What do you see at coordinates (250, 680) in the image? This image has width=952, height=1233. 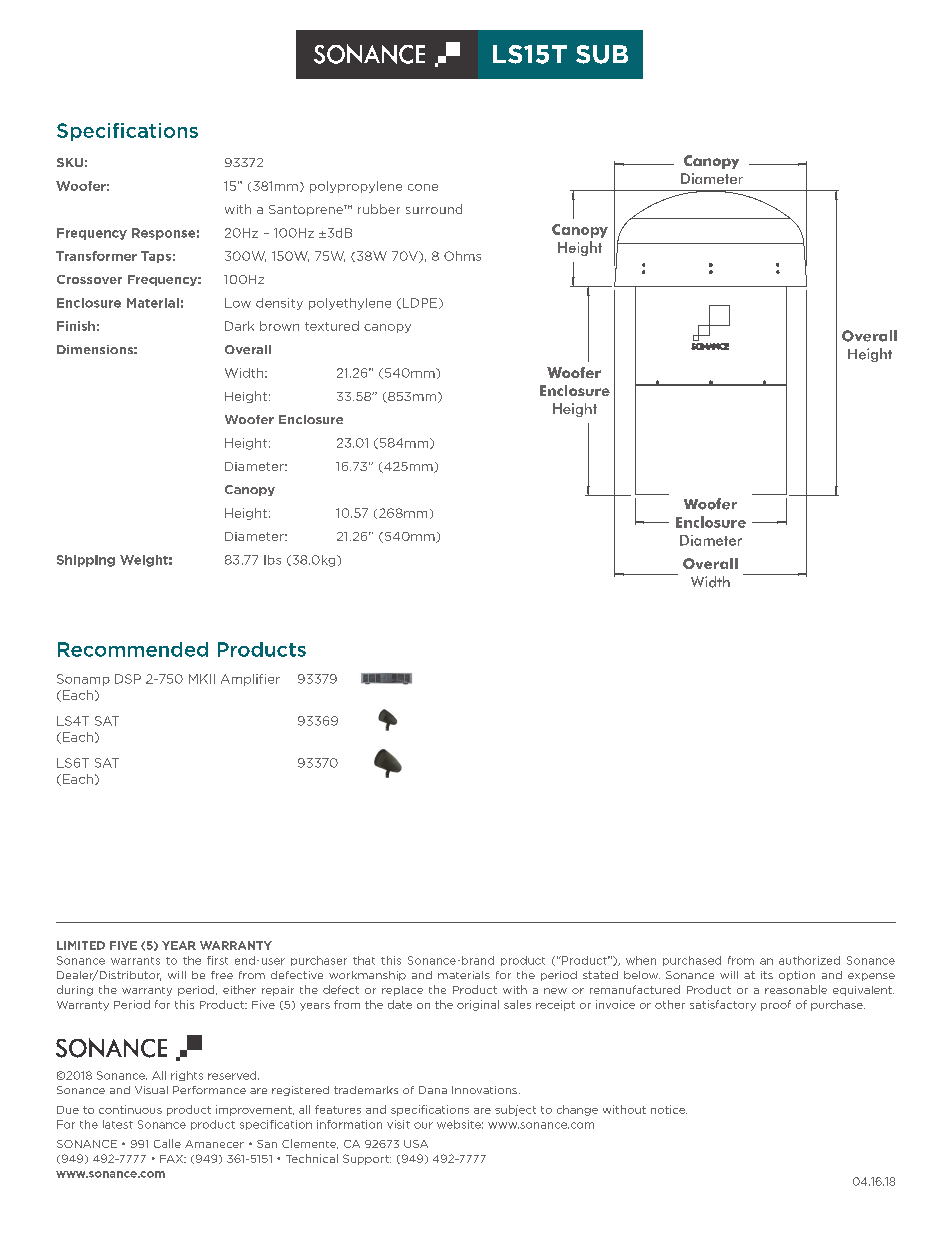 I see `Amplifier` at bounding box center [250, 680].
